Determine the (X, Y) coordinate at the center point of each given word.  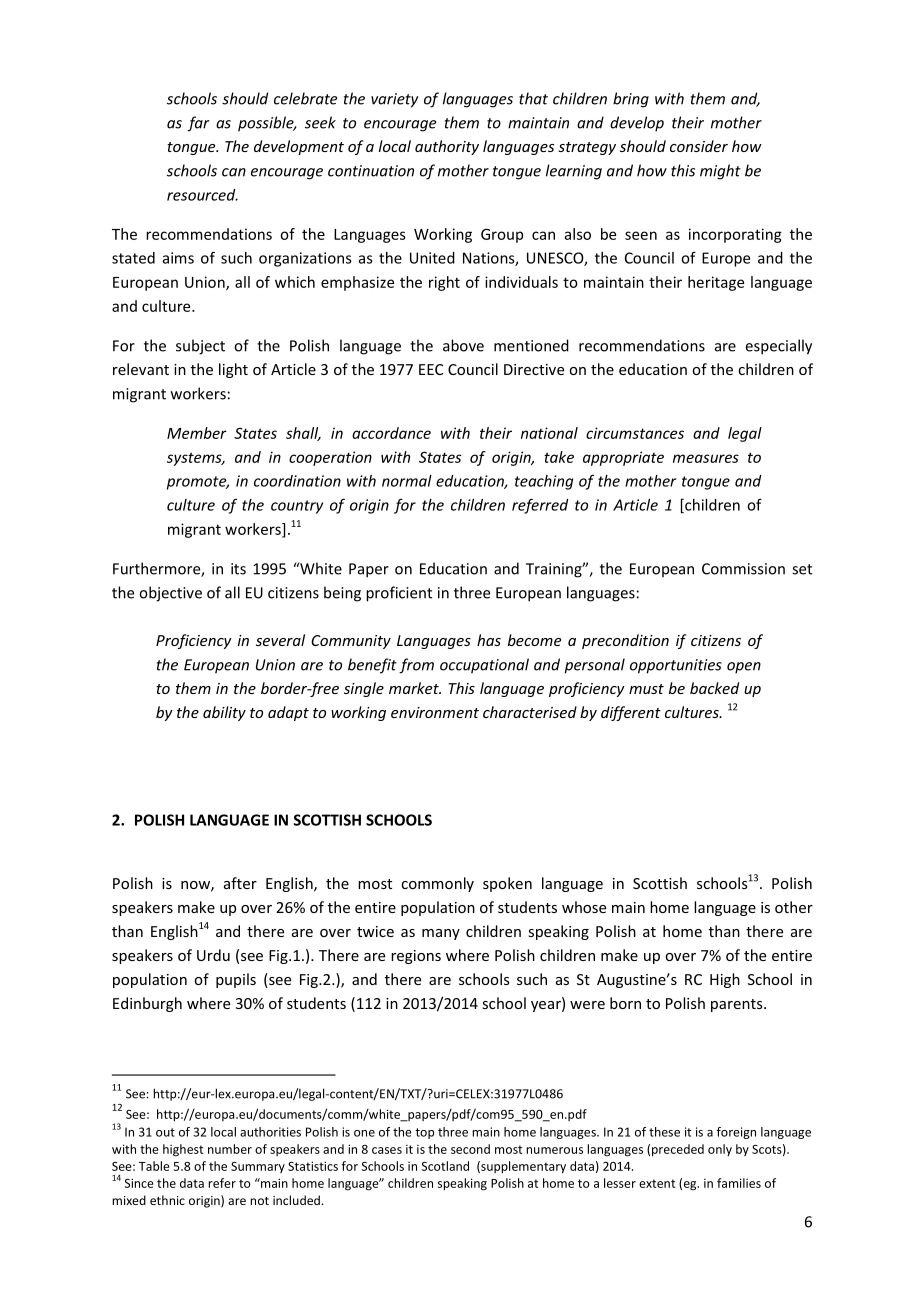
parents (738, 1005)
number (230, 1149)
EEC (431, 369)
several (280, 640)
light (233, 370)
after (240, 883)
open (744, 668)
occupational (484, 666)
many (441, 934)
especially (779, 347)
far (198, 124)
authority (447, 147)
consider (699, 146)
